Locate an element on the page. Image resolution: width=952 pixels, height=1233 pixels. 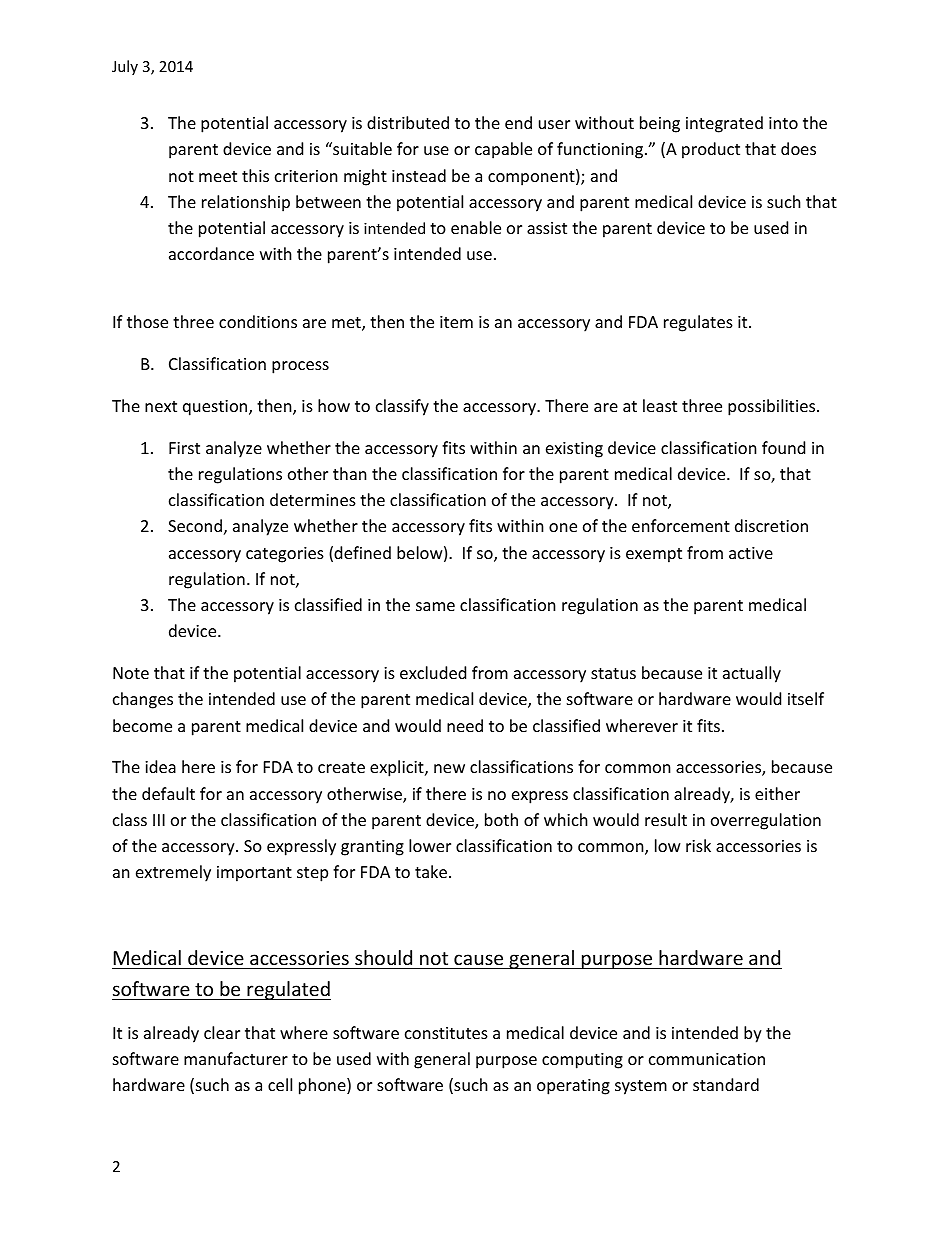
distributed is located at coordinates (408, 122).
